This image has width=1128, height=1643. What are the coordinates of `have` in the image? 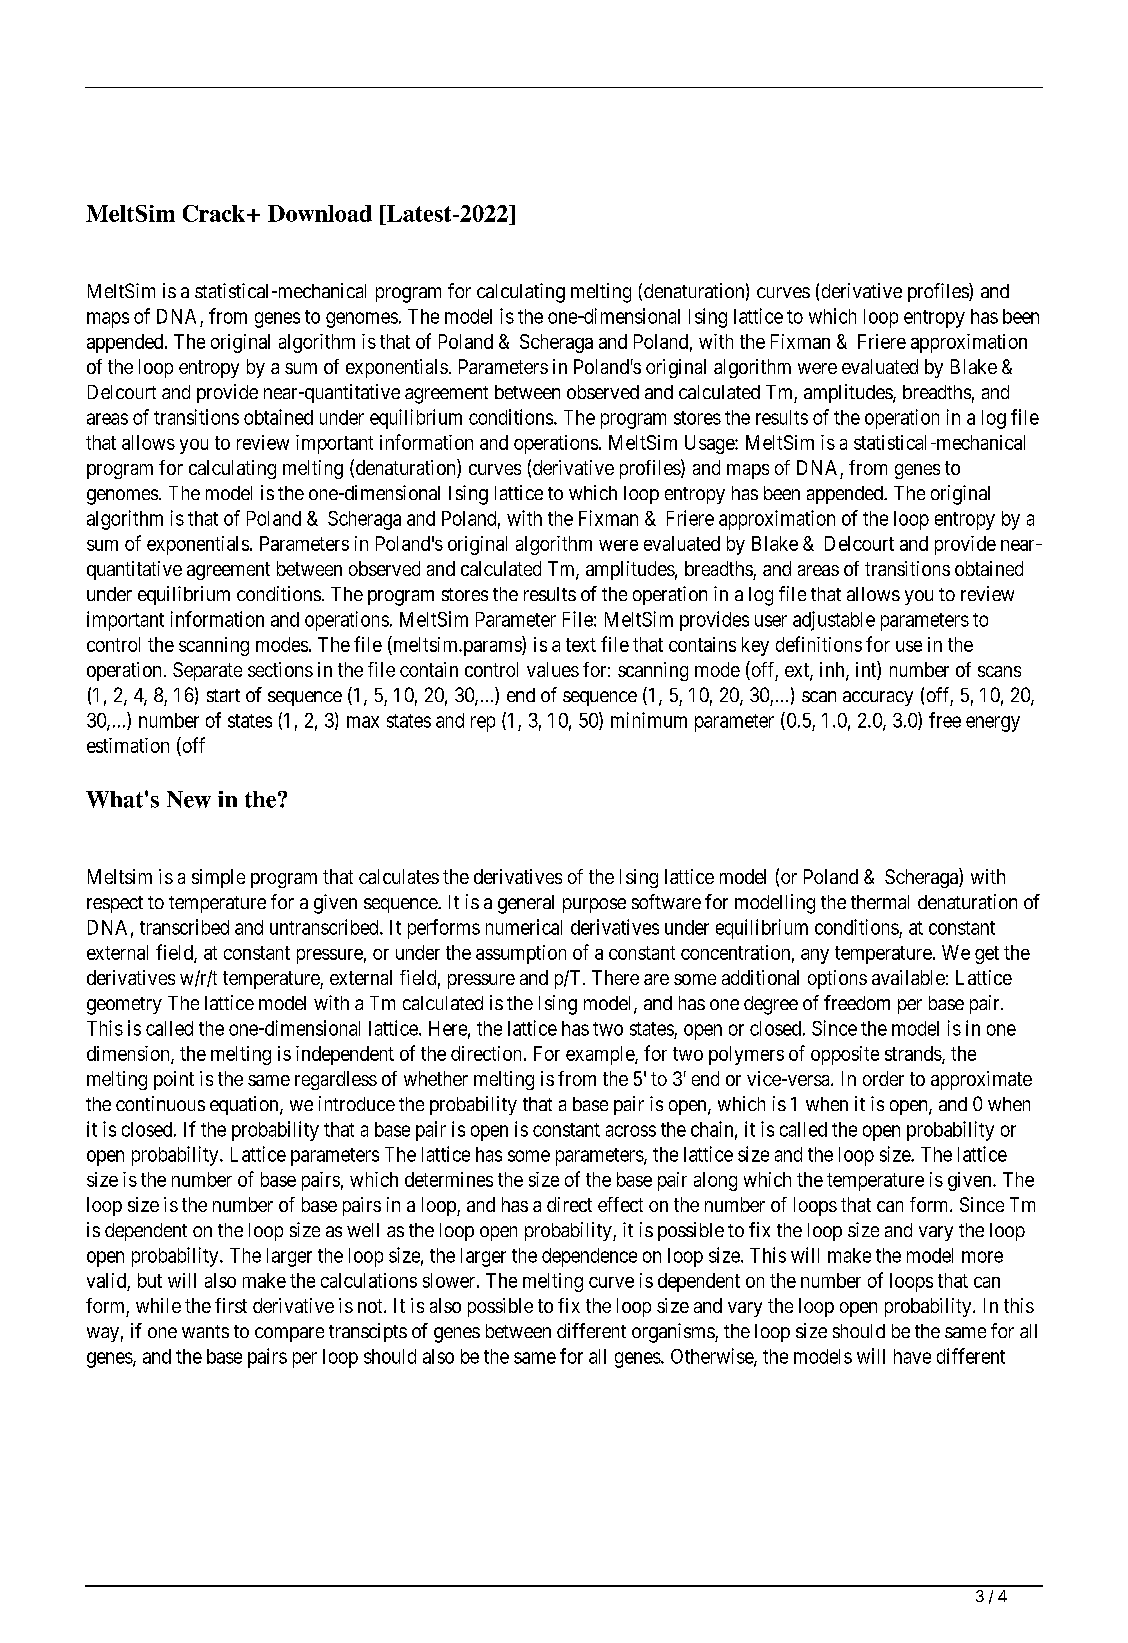 It's located at (912, 1356).
